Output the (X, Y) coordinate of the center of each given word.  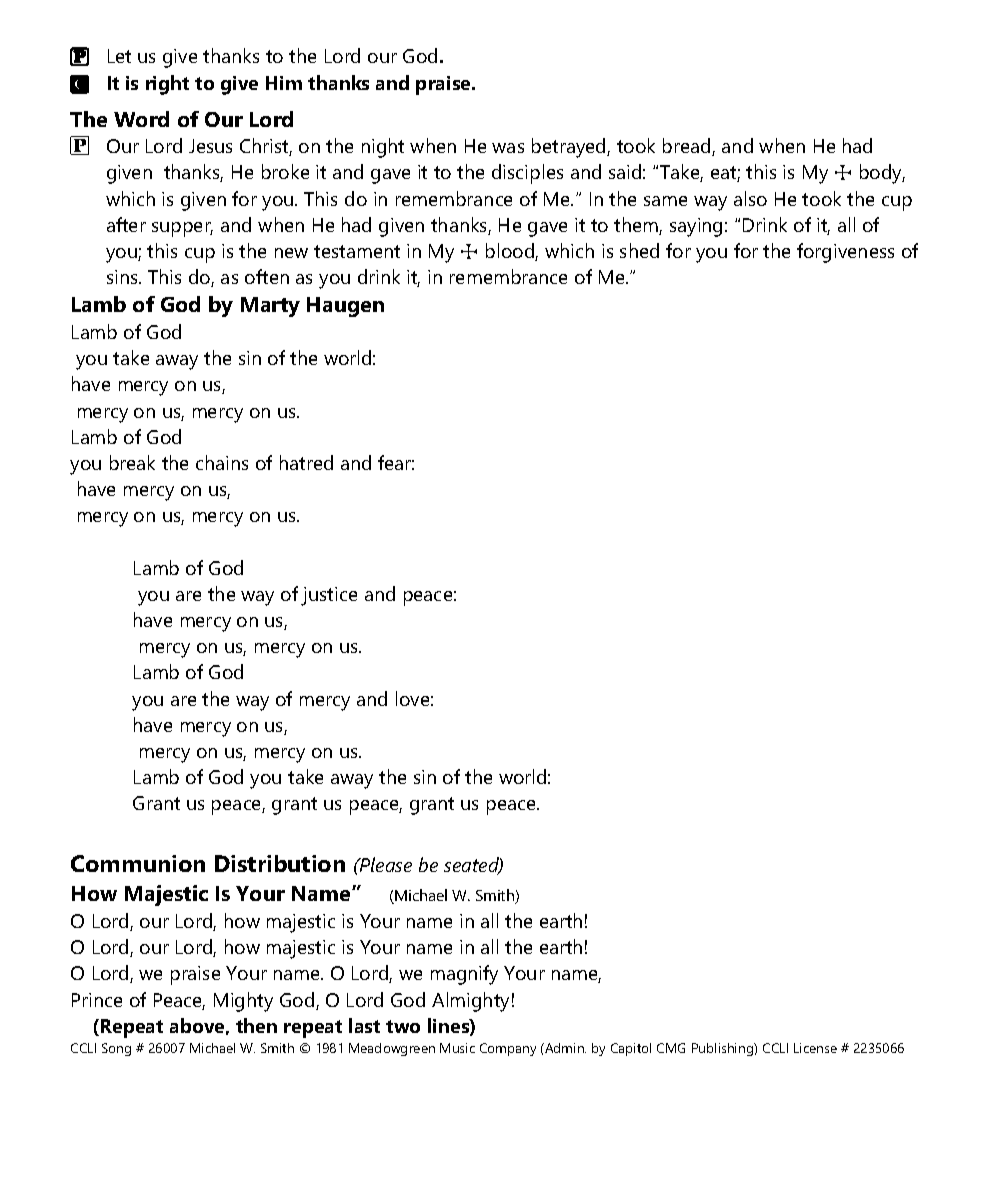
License (815, 1048)
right (167, 85)
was (508, 148)
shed (639, 250)
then (256, 1025)
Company (508, 1049)
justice (329, 596)
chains (222, 462)
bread (688, 147)
